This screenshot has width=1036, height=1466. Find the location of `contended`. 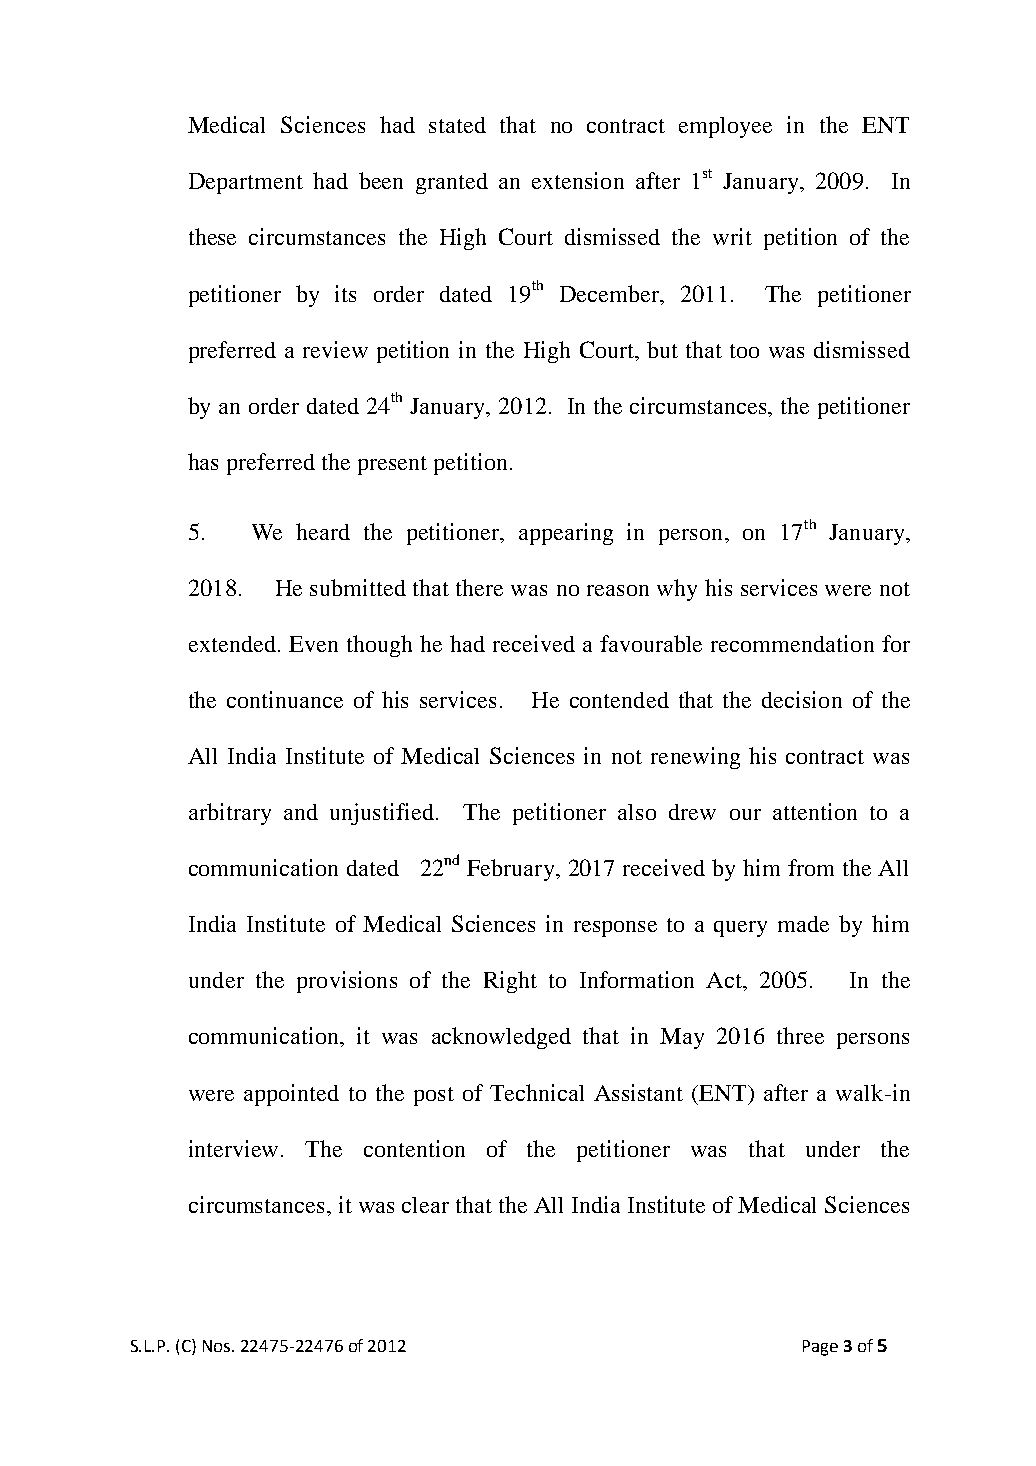

contended is located at coordinates (619, 700).
